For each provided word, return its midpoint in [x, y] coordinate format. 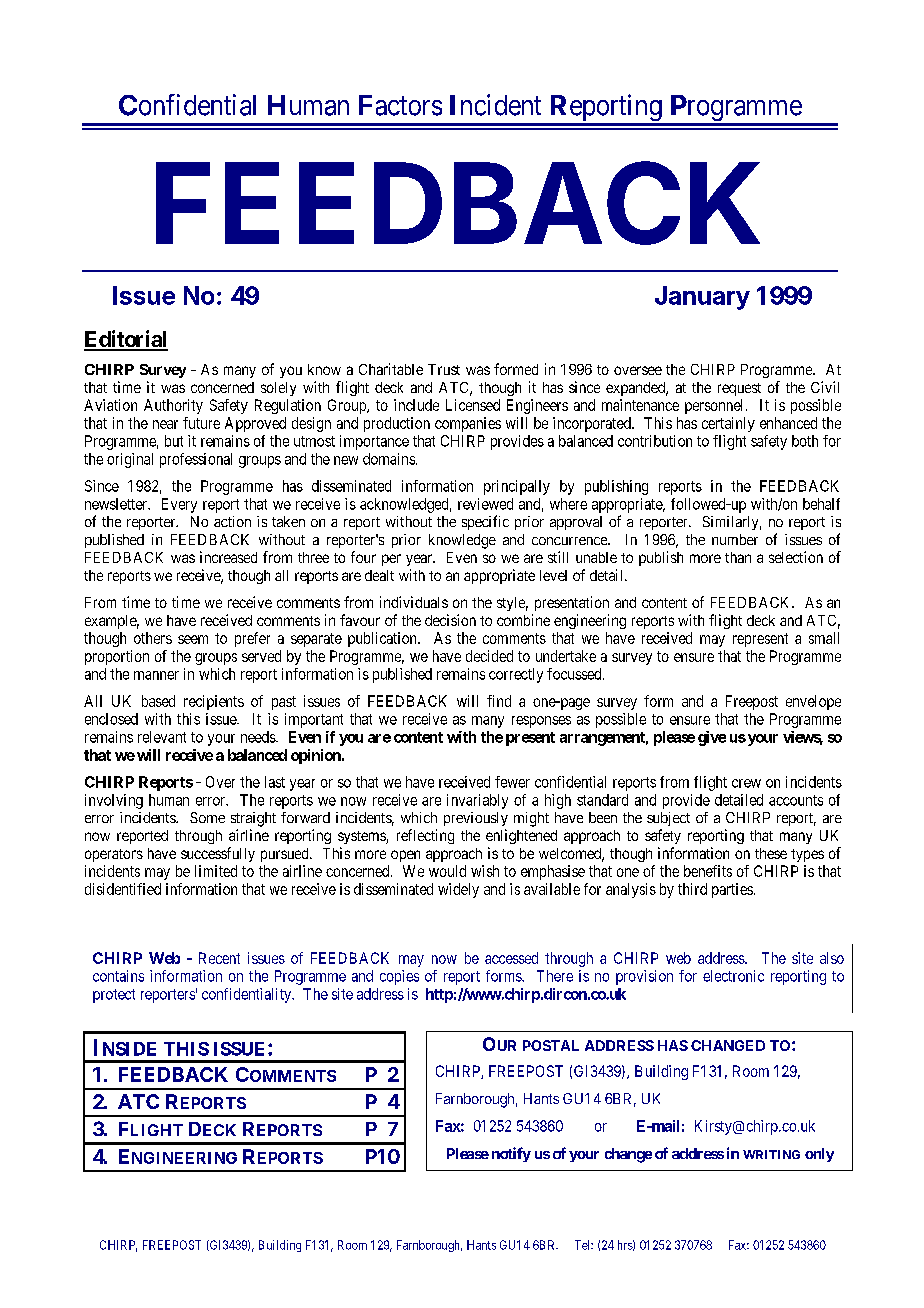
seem [193, 639]
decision [450, 620]
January [702, 298]
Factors [400, 105]
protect [114, 996]
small [824, 638]
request [739, 389]
